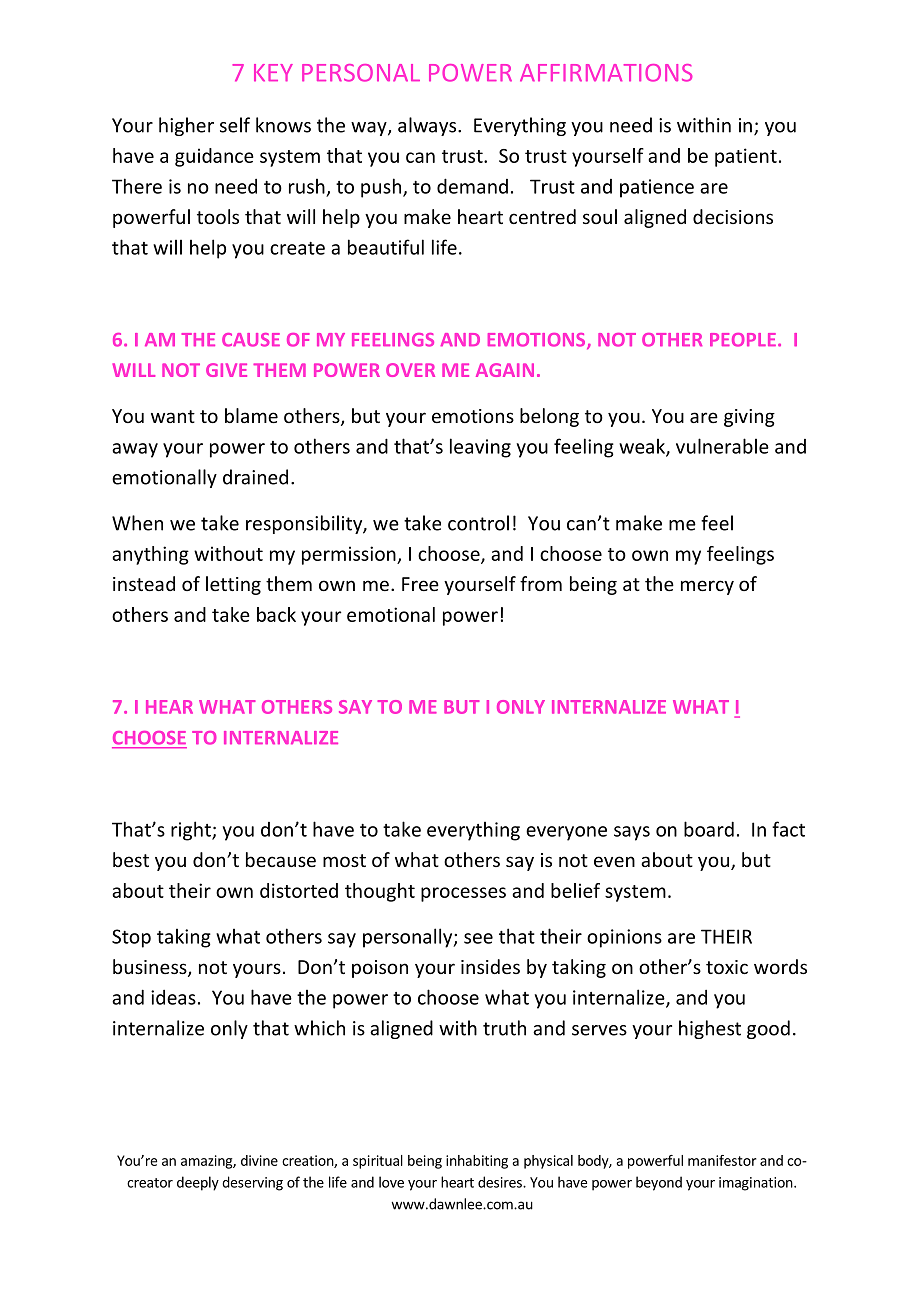 This document has height=1307, width=924. I want to click on AGAIN, so click(505, 370).
